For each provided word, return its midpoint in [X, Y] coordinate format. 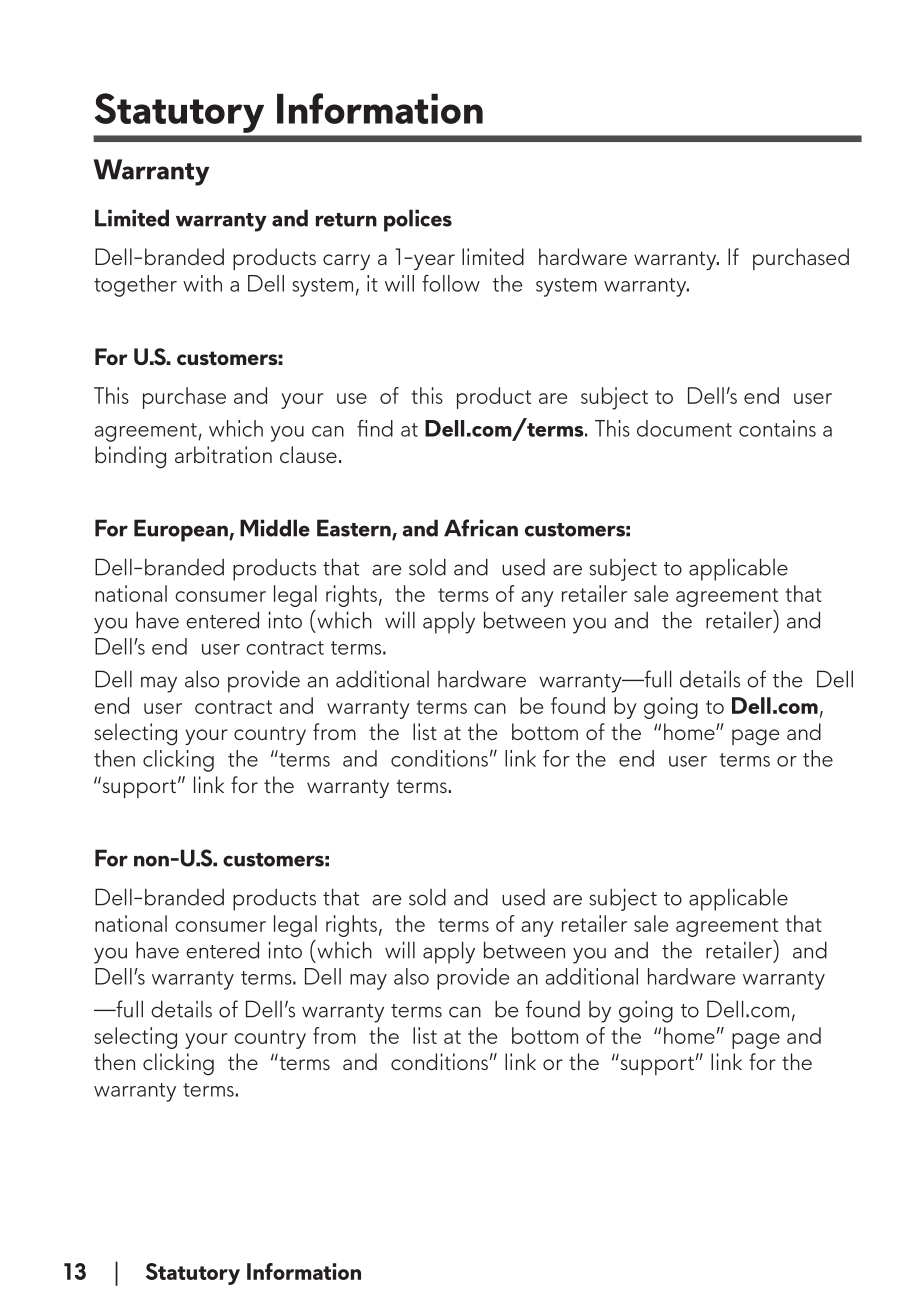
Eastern [355, 529]
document [684, 428]
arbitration [223, 454]
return [346, 220]
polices [418, 220]
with [202, 283]
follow [451, 283]
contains [777, 428]
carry [346, 262]
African [481, 528]
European [182, 530]
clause [308, 454]
